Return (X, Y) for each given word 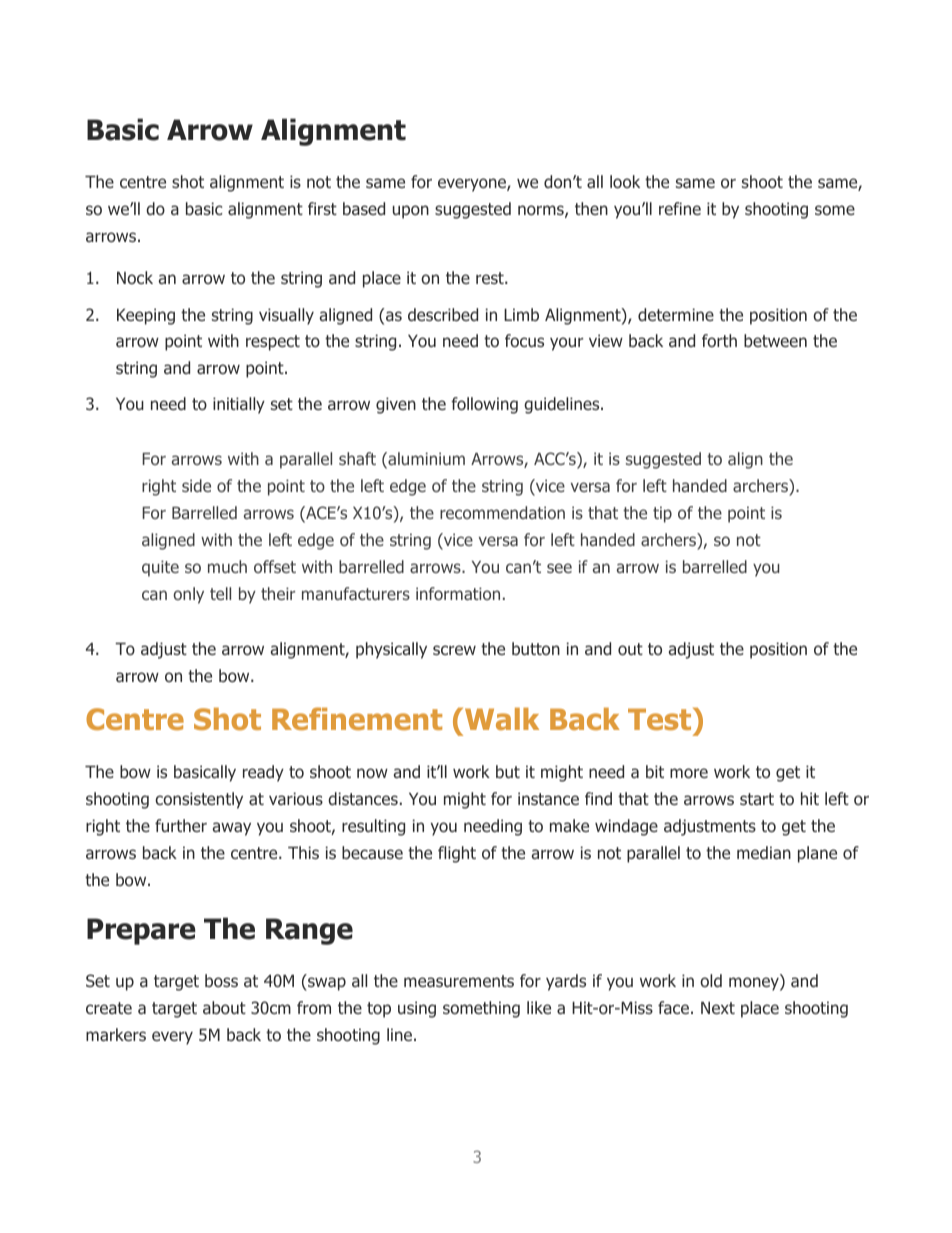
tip (662, 514)
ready (263, 773)
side (196, 485)
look (625, 181)
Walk (502, 719)
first (322, 208)
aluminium (425, 460)
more (689, 773)
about (224, 1007)
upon (411, 212)
